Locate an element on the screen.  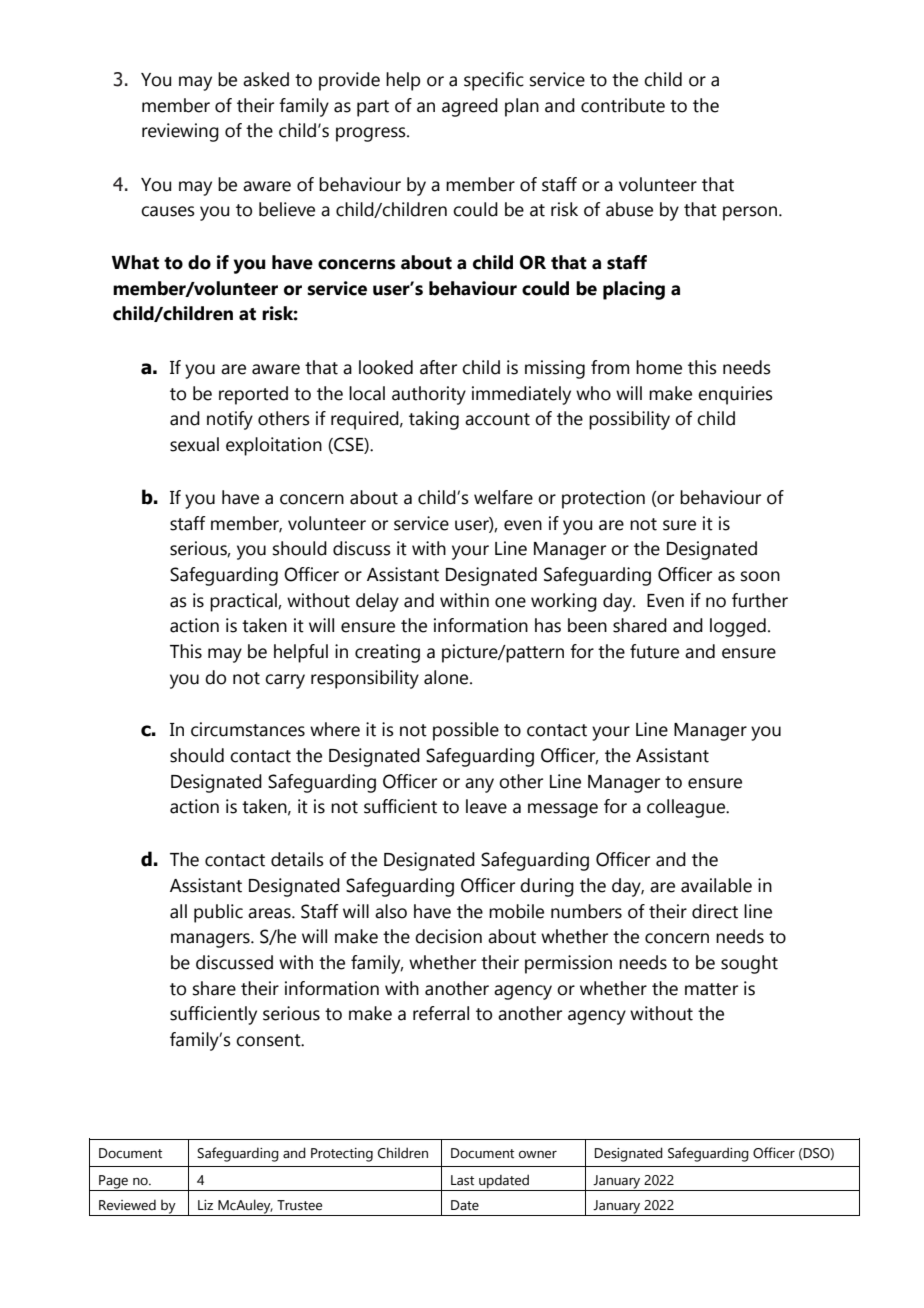
practical is located at coordinates (244, 602).
